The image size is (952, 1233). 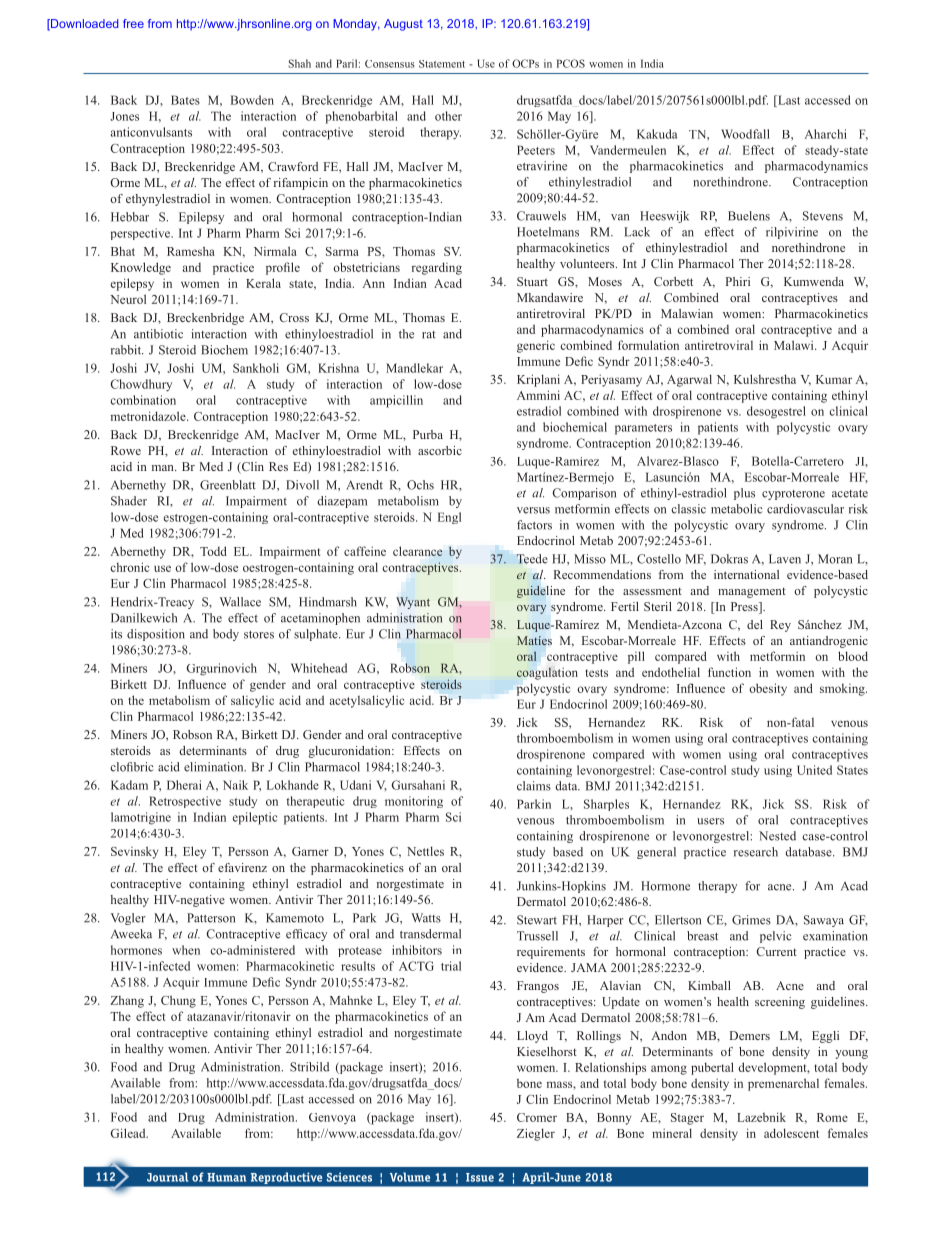 What do you see at coordinates (834, 379) in the page?
I see `Kumar` at bounding box center [834, 379].
